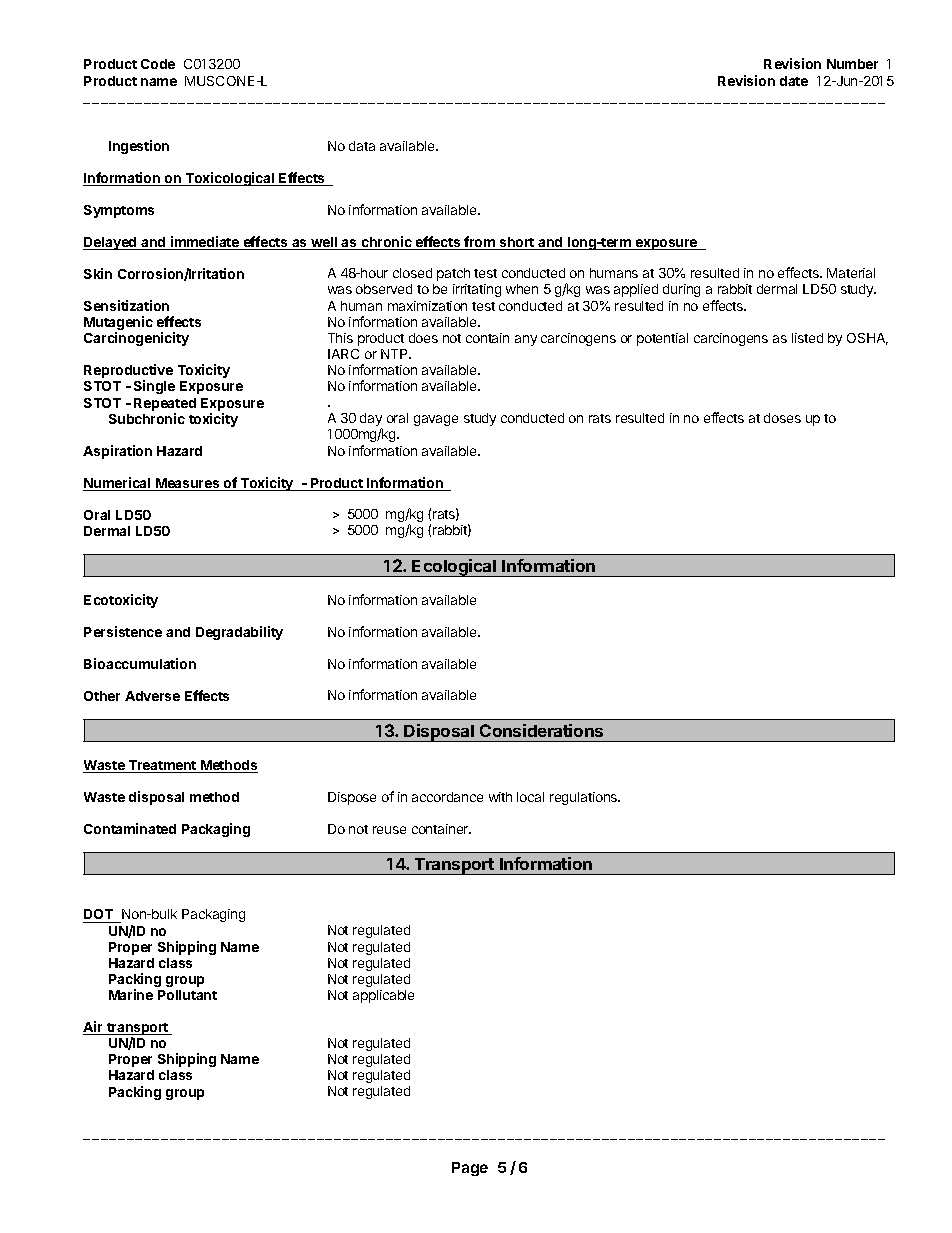 The height and width of the screenshot is (1233, 952). Describe the element at coordinates (158, 64) in the screenshot. I see `Code` at that location.
